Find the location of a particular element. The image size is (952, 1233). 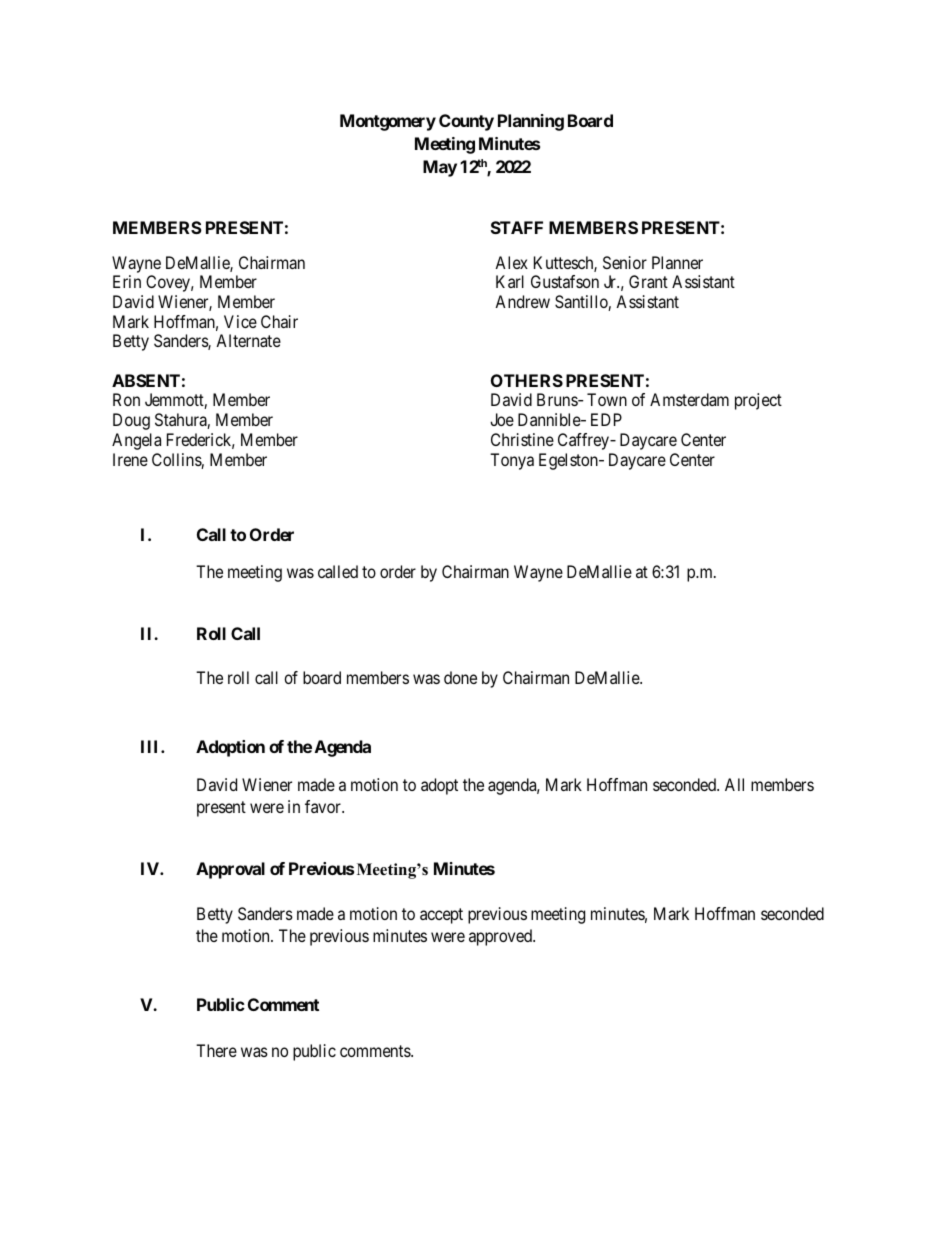

favor is located at coordinates (324, 806).
